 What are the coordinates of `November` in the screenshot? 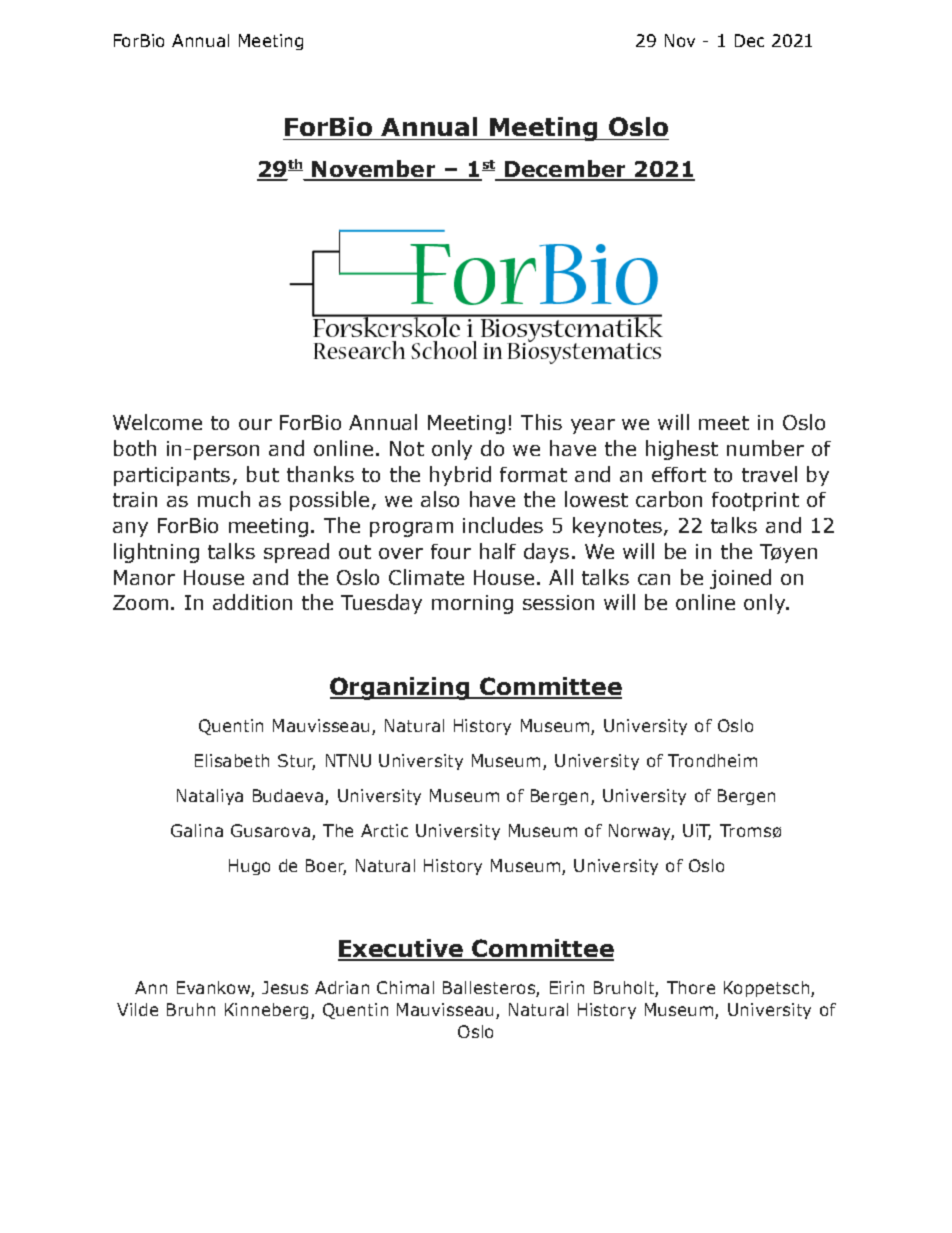 It's located at (374, 170).
